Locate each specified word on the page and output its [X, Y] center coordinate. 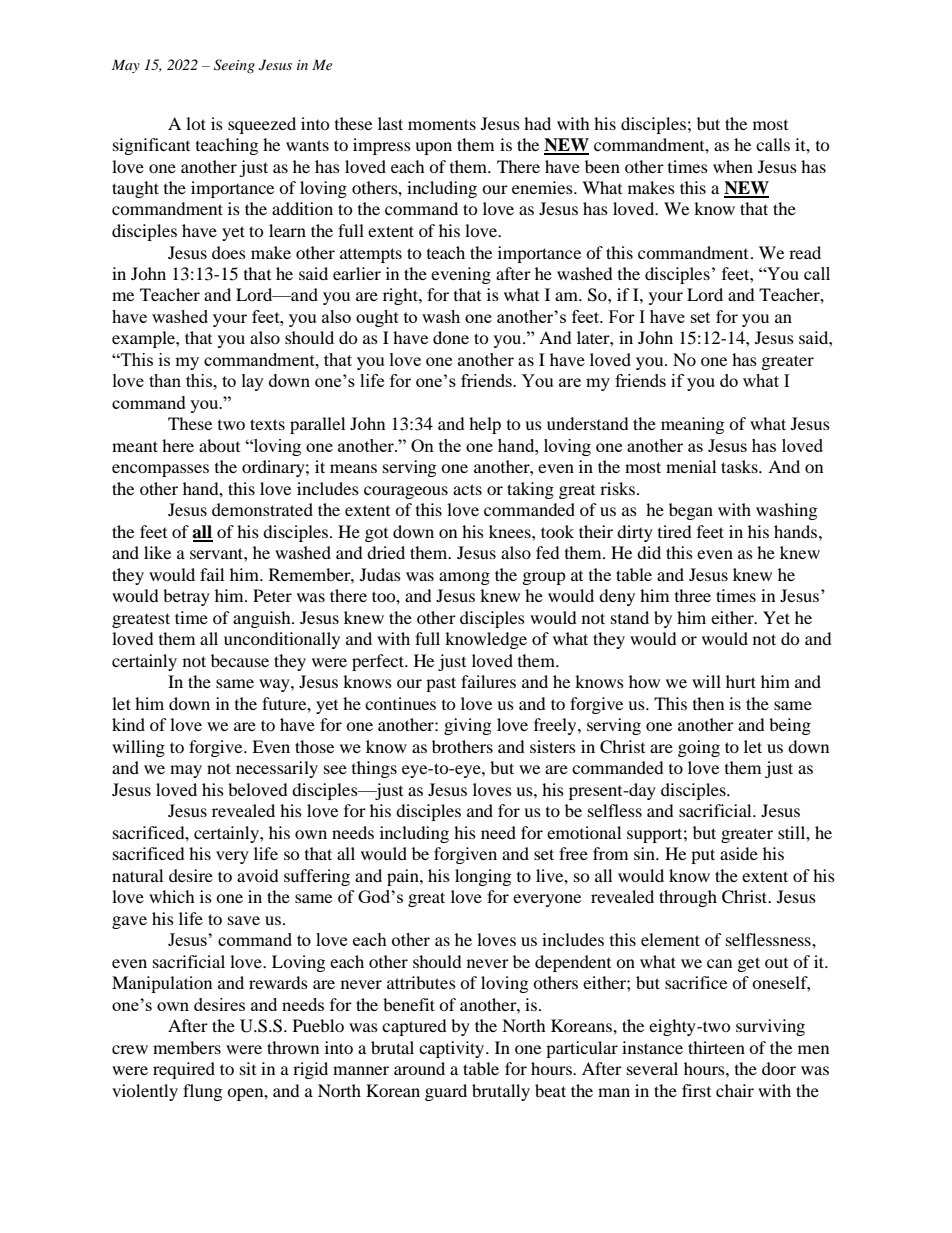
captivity [453, 1049]
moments [442, 124]
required [184, 1070]
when [733, 166]
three [693, 595]
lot [196, 123]
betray [186, 597]
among [464, 578]
